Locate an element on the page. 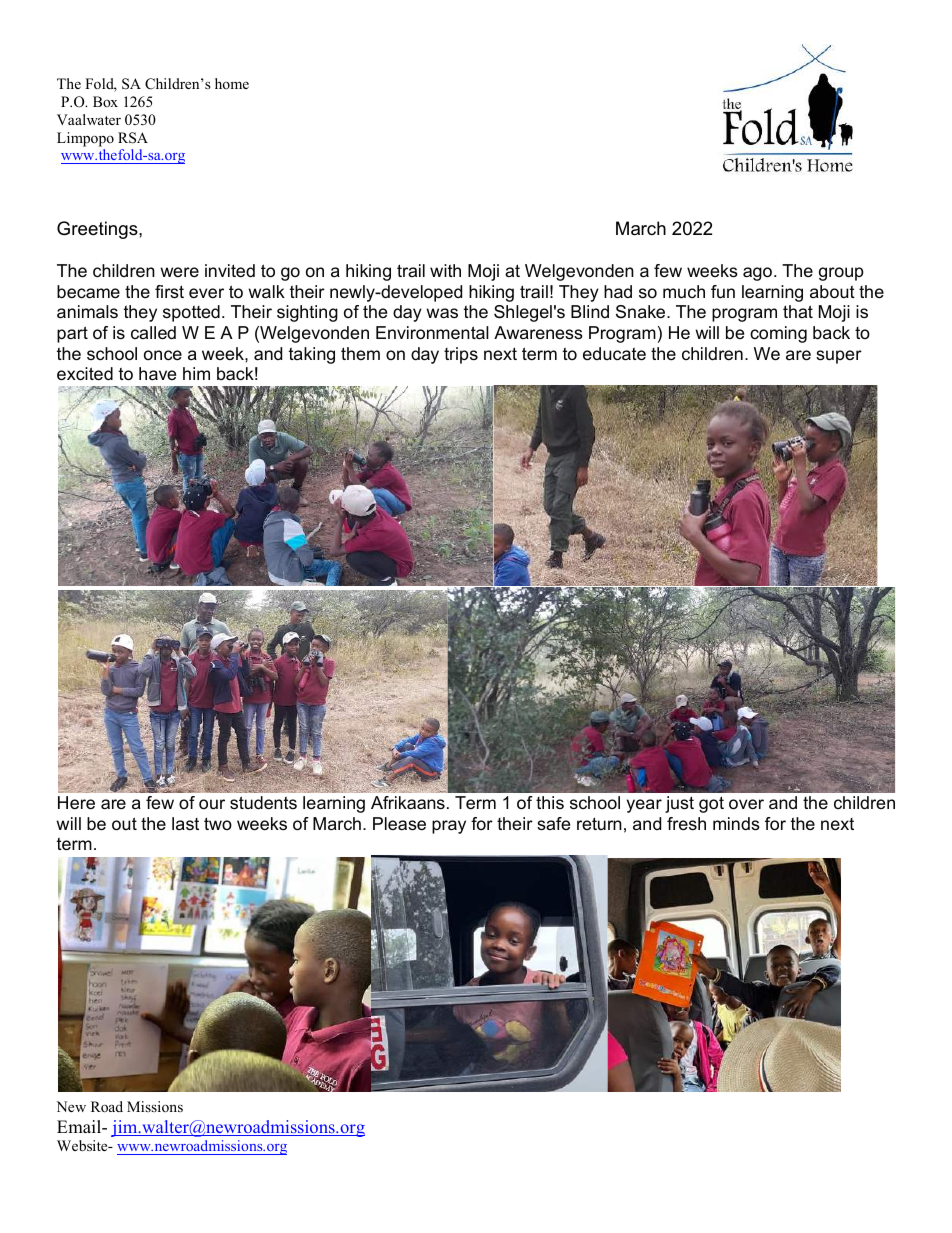 The height and width of the page is (1233, 952). have is located at coordinates (157, 374).
